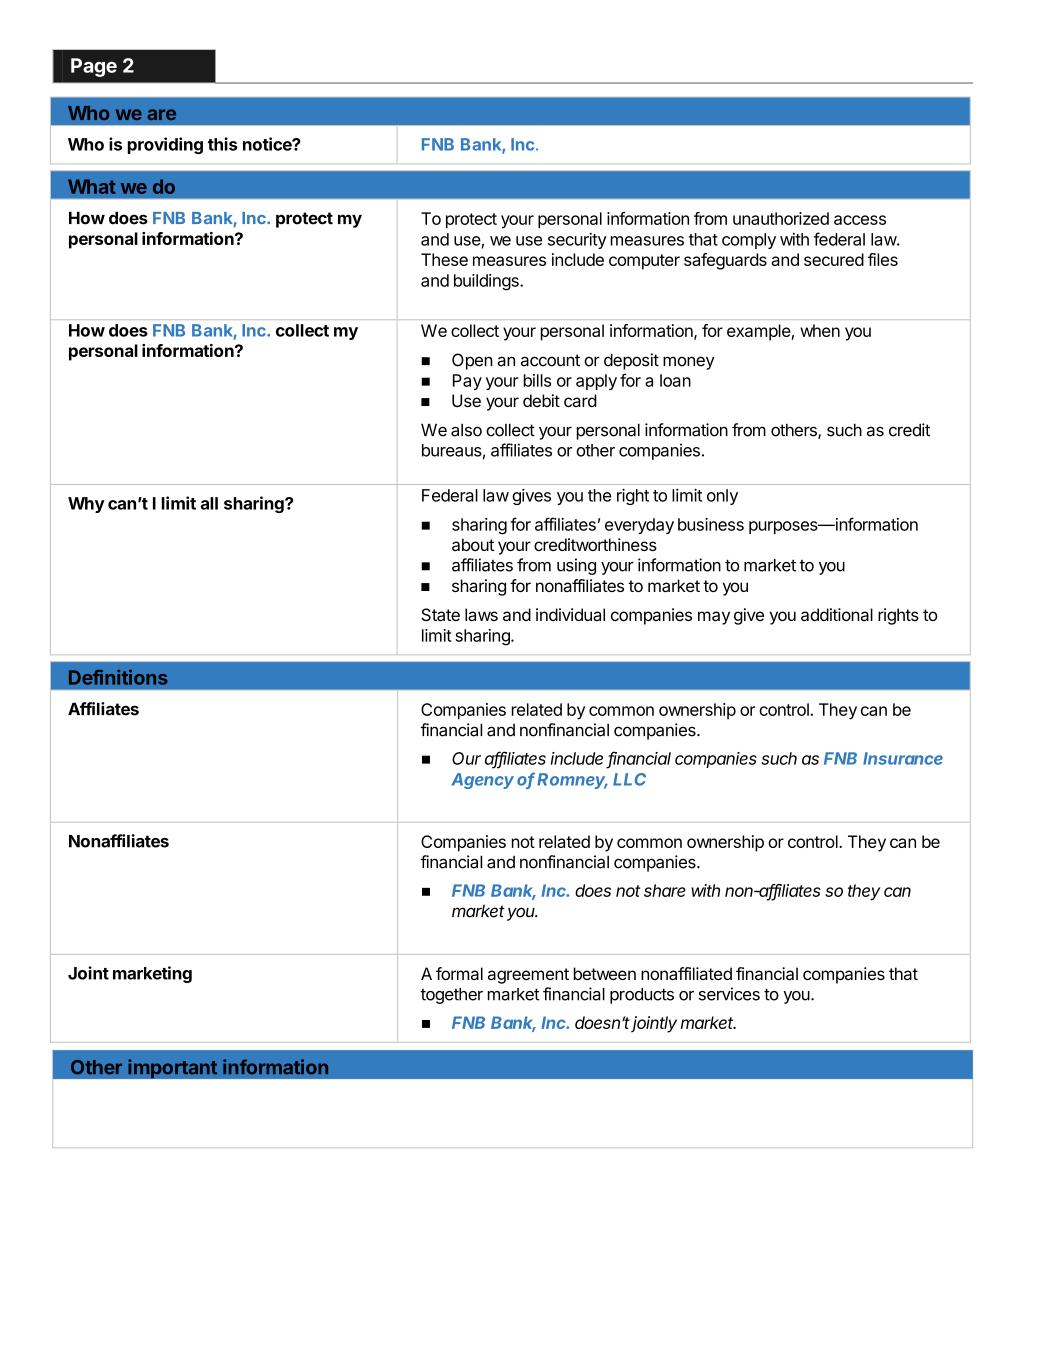 This image has height=1350, width=1043. Describe the element at coordinates (577, 241) in the image. I see `security` at that location.
